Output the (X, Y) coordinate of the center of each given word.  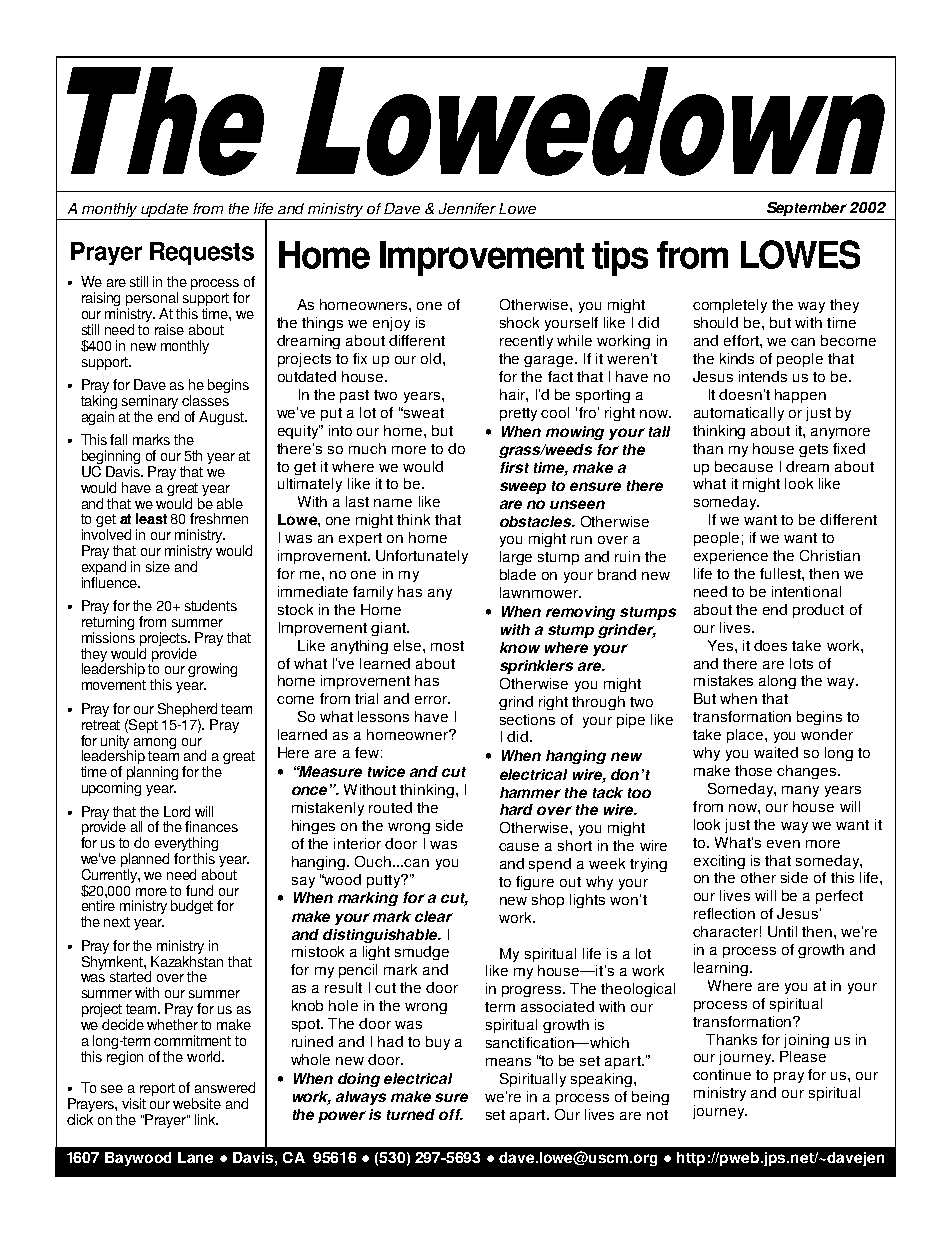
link (206, 1119)
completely (730, 306)
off (451, 1114)
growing (212, 670)
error (432, 700)
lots (801, 663)
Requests (202, 253)
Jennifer (467, 208)
